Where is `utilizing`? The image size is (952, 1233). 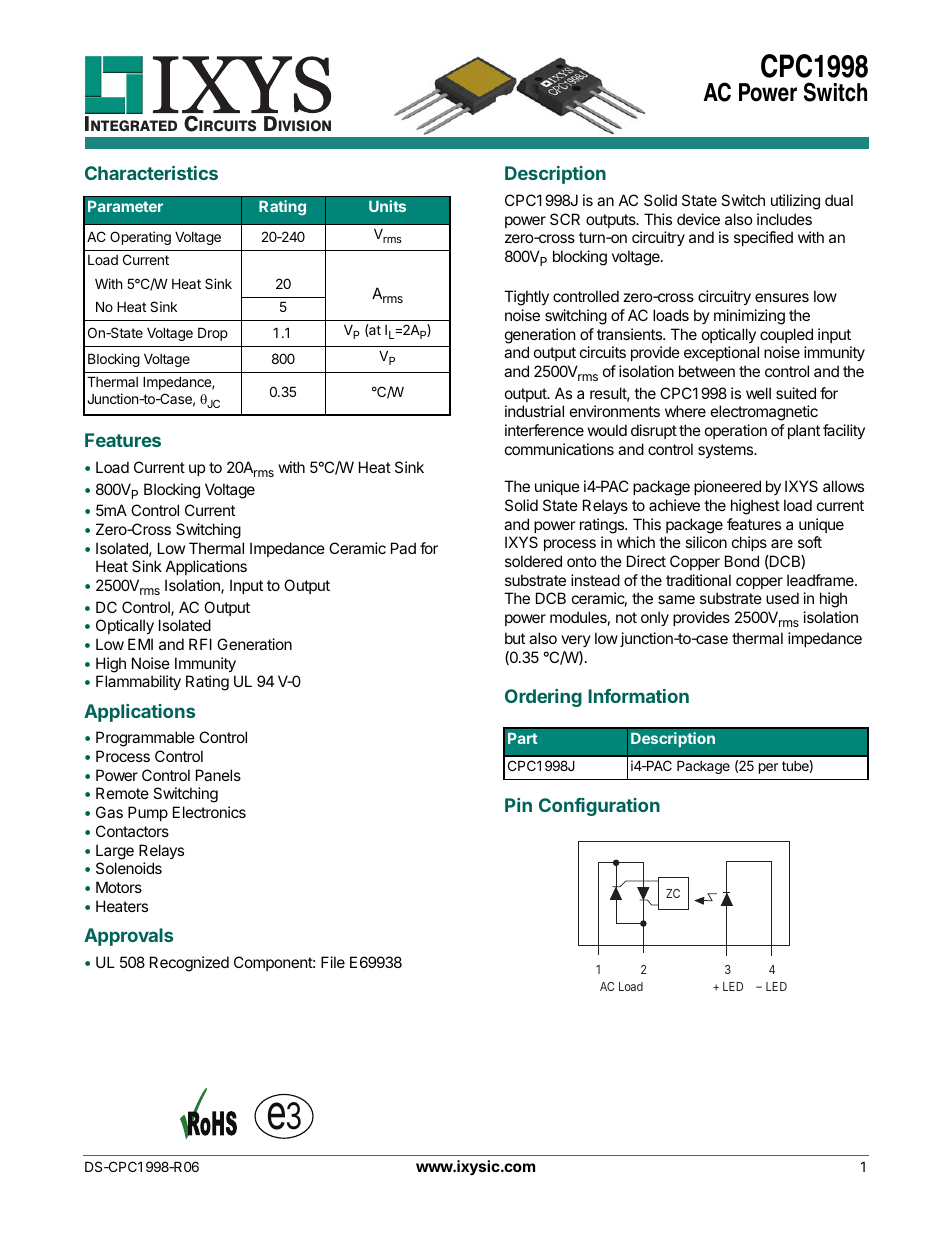
utilizing is located at coordinates (795, 202).
